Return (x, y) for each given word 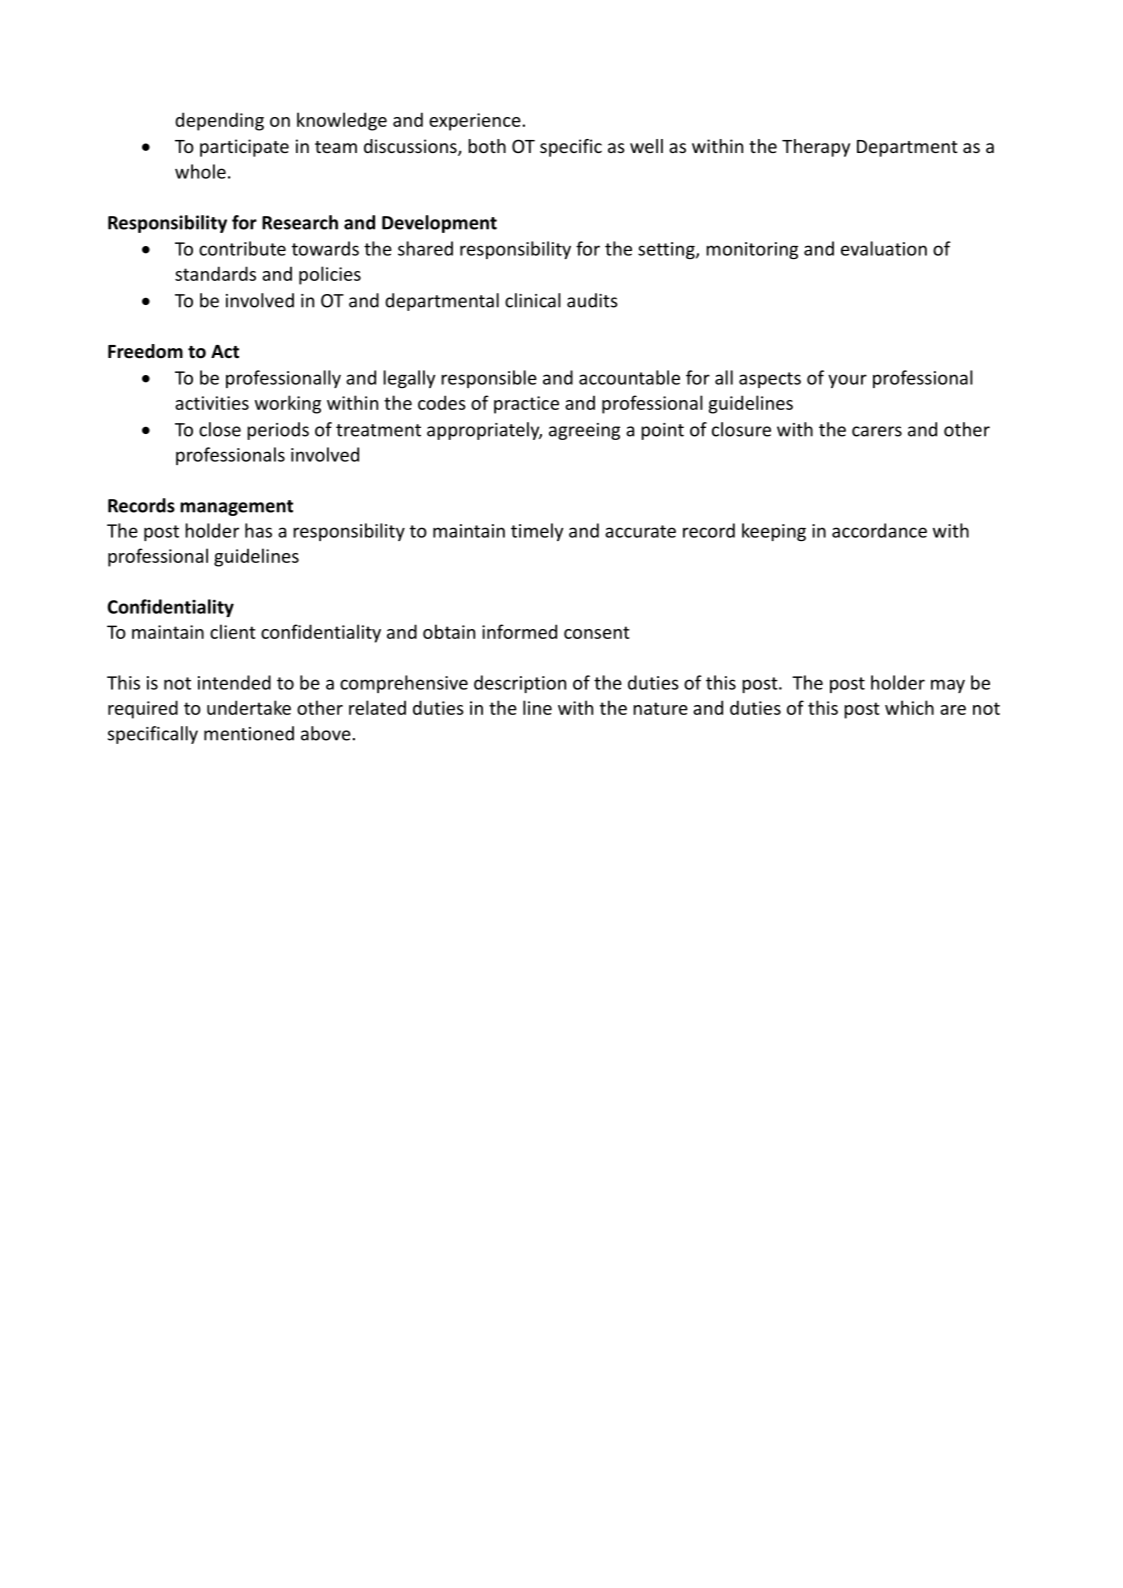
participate (244, 148)
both (487, 146)
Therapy (816, 148)
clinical (533, 300)
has (258, 530)
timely (537, 532)
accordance (879, 530)
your (847, 381)
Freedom (145, 351)
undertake (249, 707)
